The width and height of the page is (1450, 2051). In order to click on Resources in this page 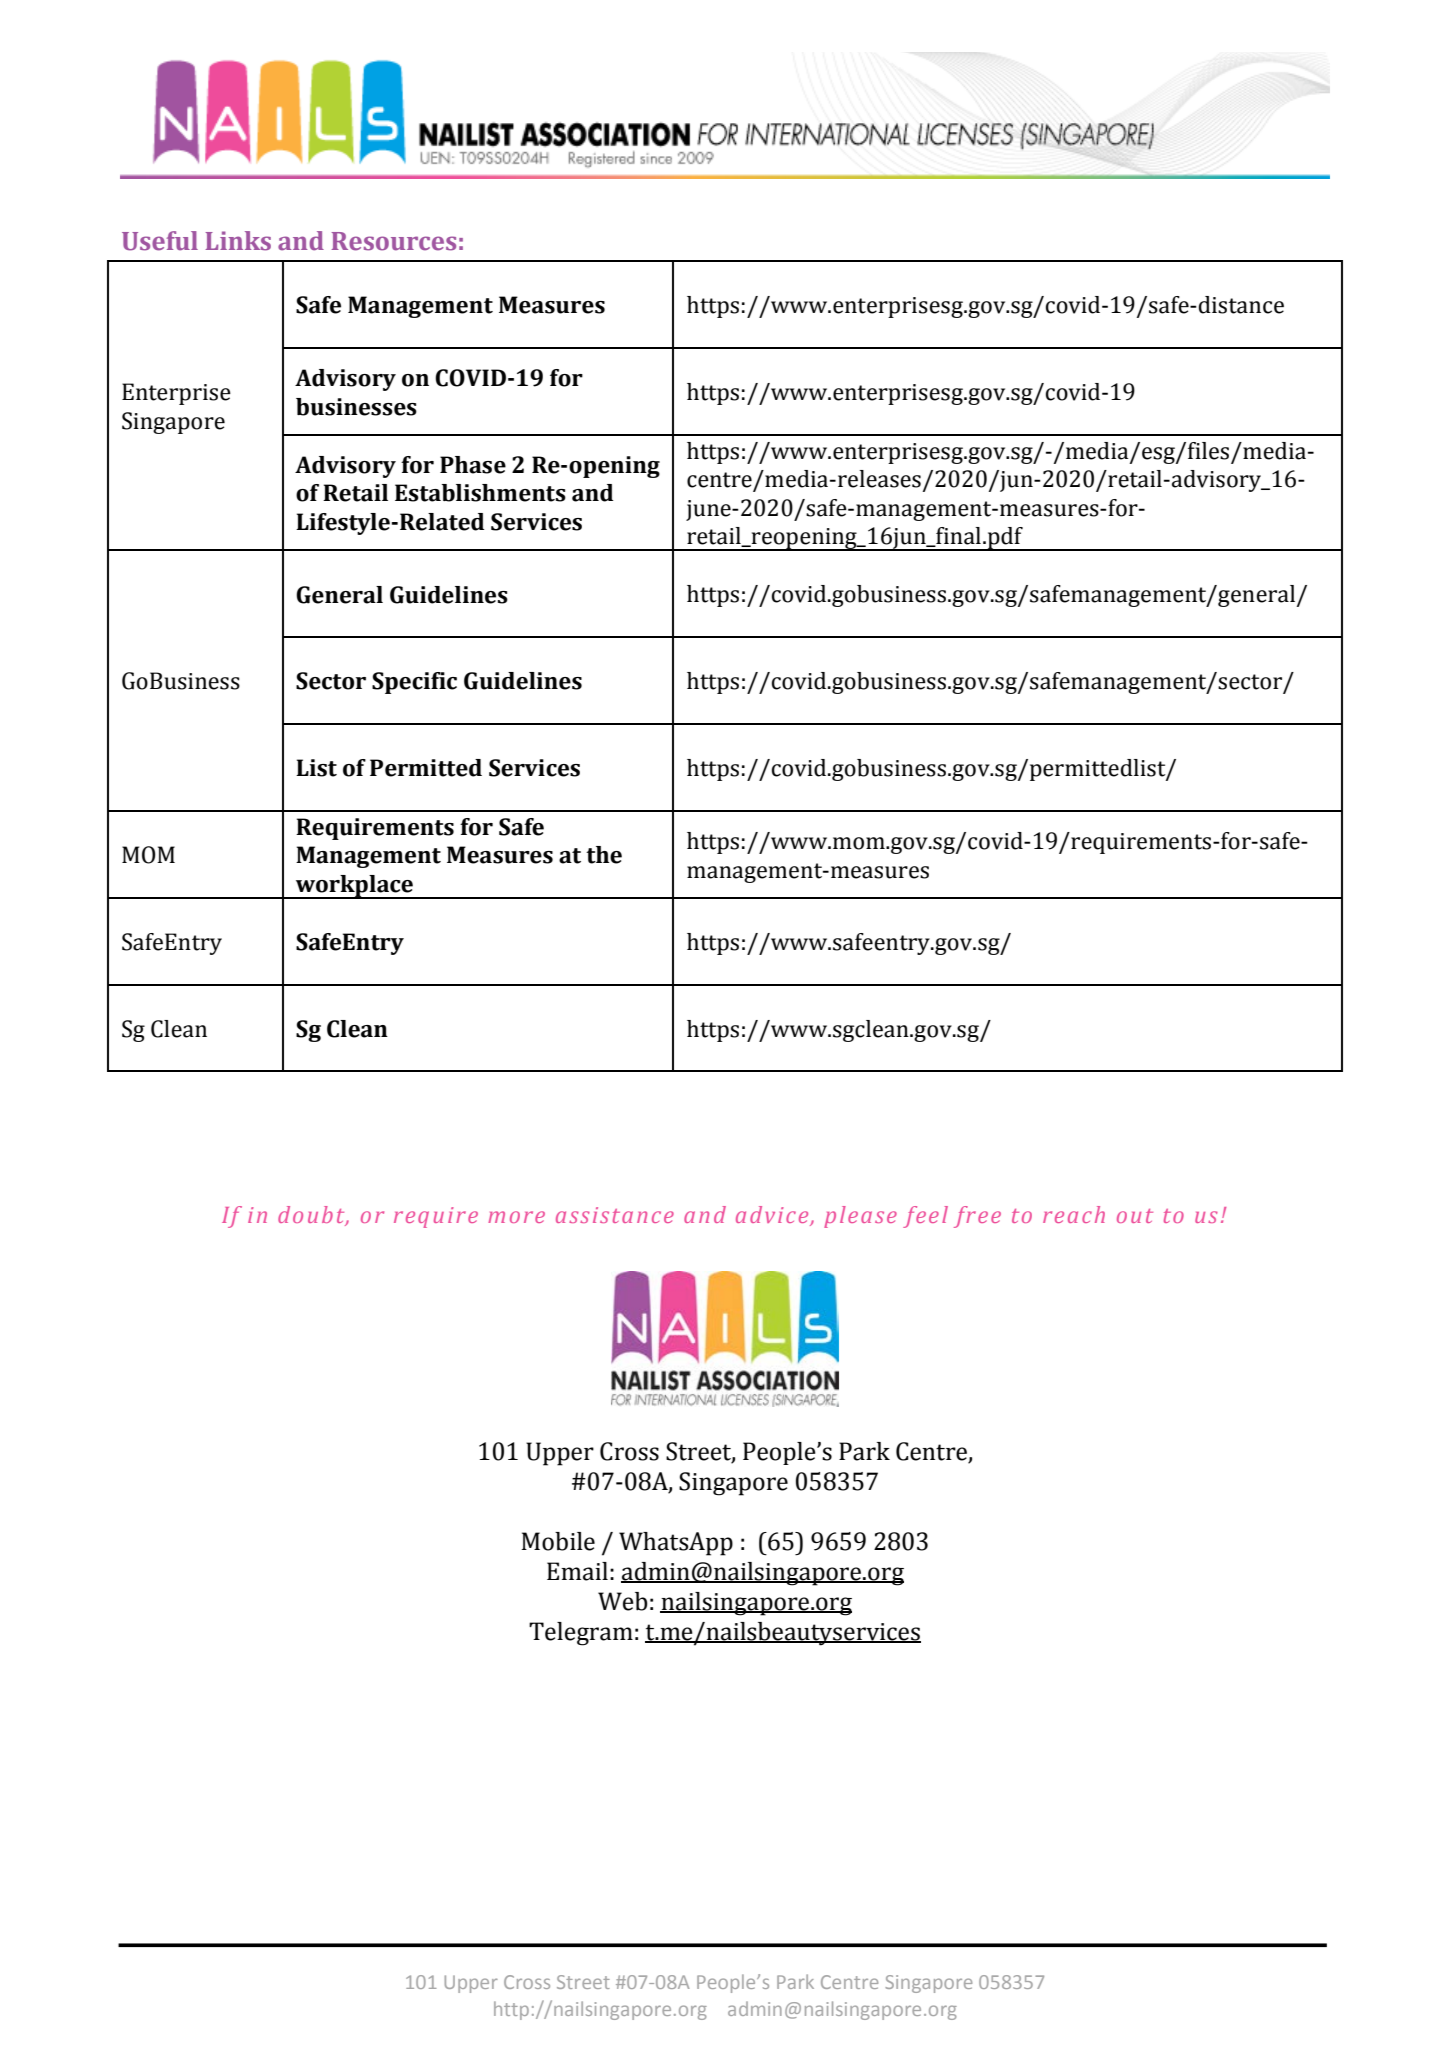, I will do `click(393, 241)`.
